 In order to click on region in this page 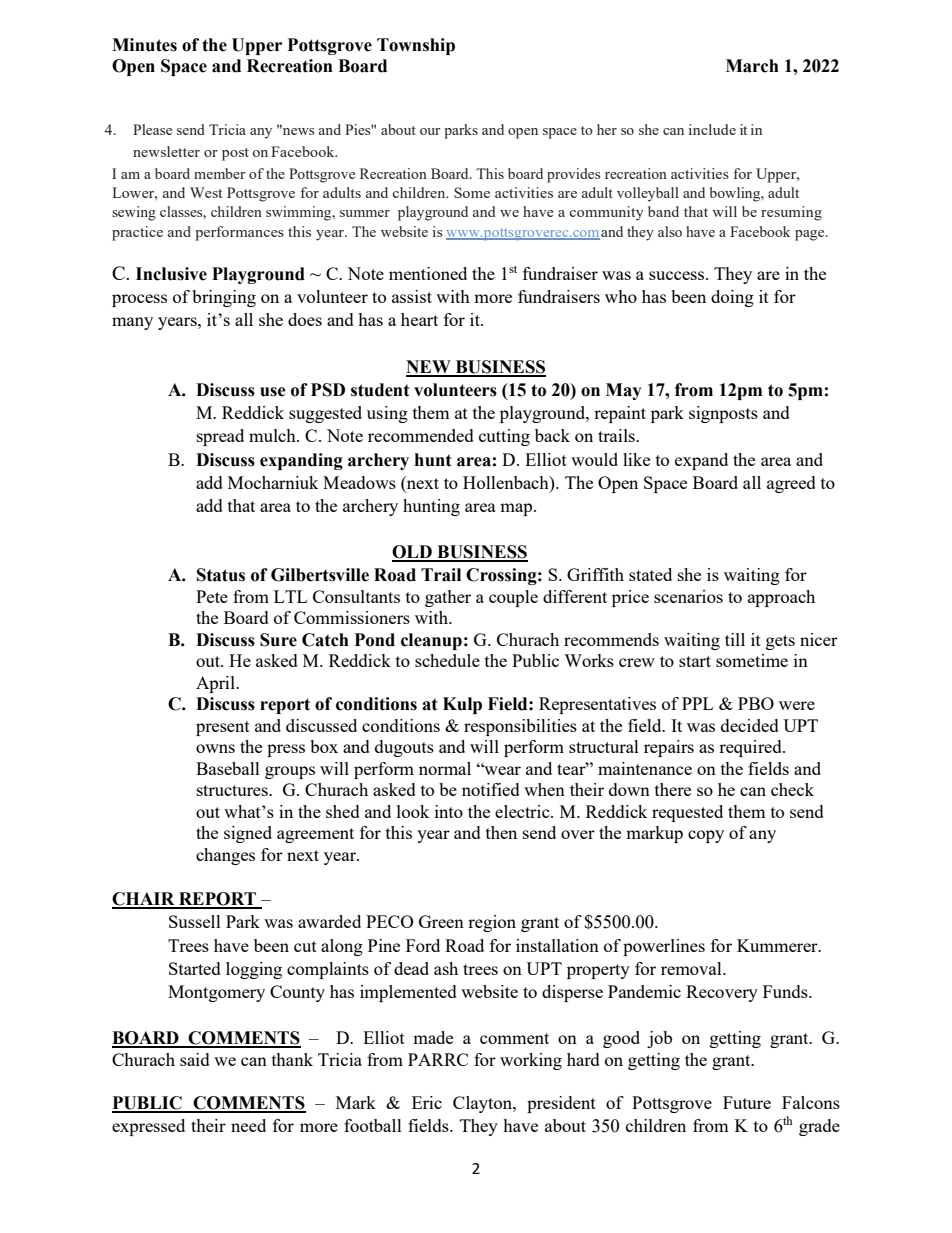, I will do `click(492, 923)`.
